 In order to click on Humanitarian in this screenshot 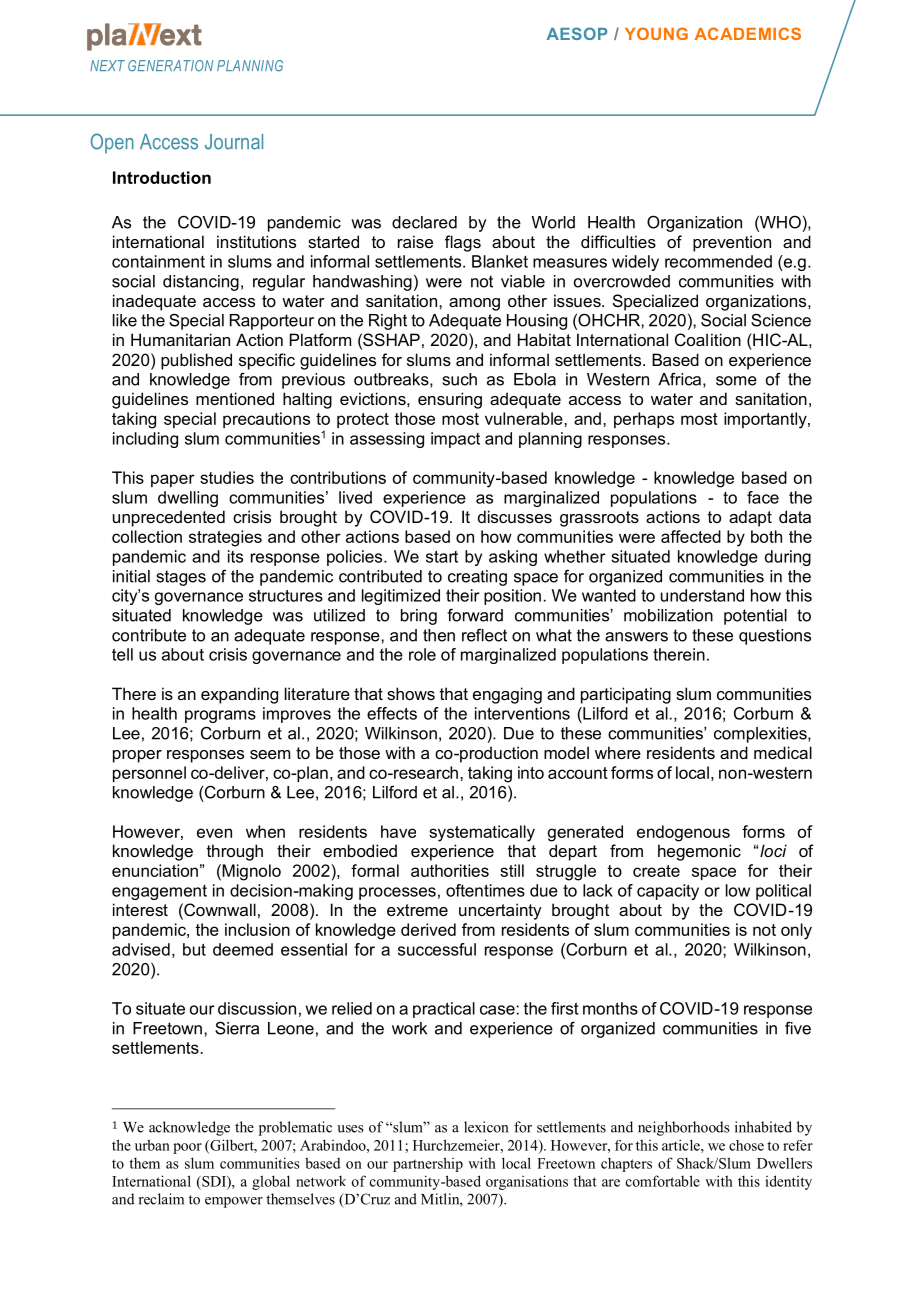, I will do `click(180, 339)`.
